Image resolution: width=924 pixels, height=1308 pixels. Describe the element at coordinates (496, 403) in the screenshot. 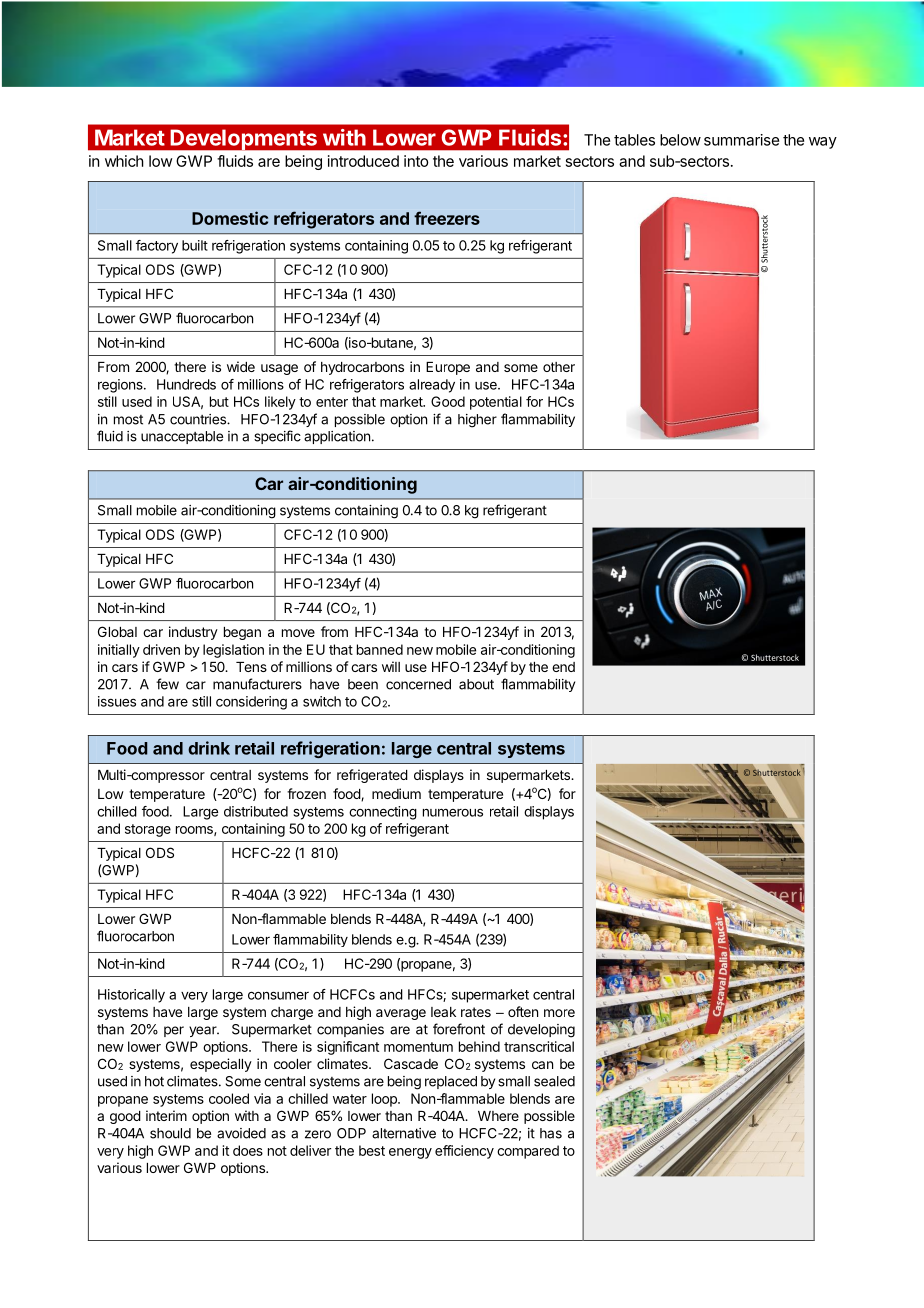

I see `potential` at that location.
